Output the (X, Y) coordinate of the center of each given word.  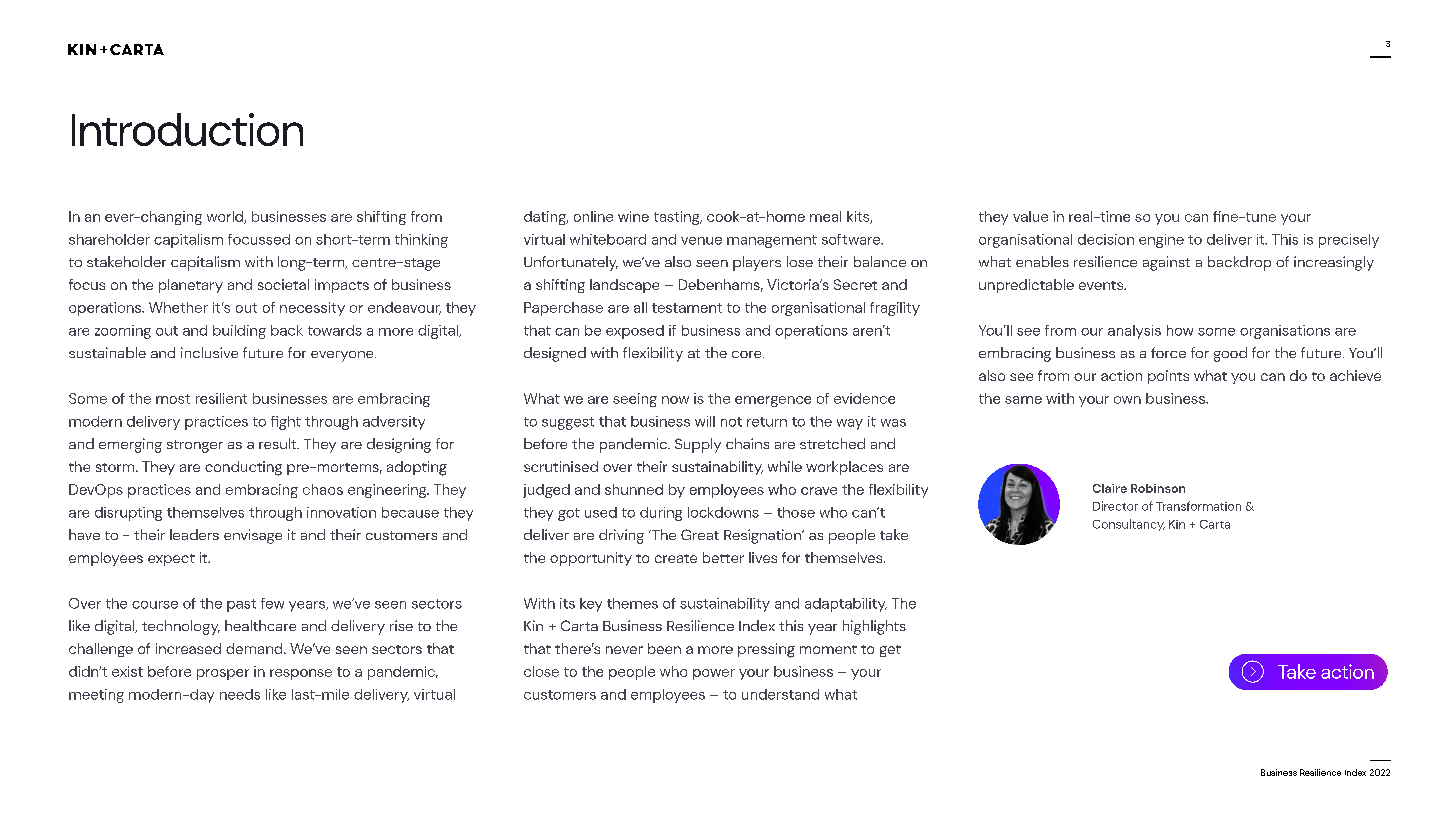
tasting (678, 218)
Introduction (187, 129)
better (723, 557)
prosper (223, 674)
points (1168, 377)
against (1166, 263)
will (705, 421)
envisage (253, 536)
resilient (221, 398)
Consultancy (1129, 525)
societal (283, 284)
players (757, 263)
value (1030, 216)
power (714, 674)
